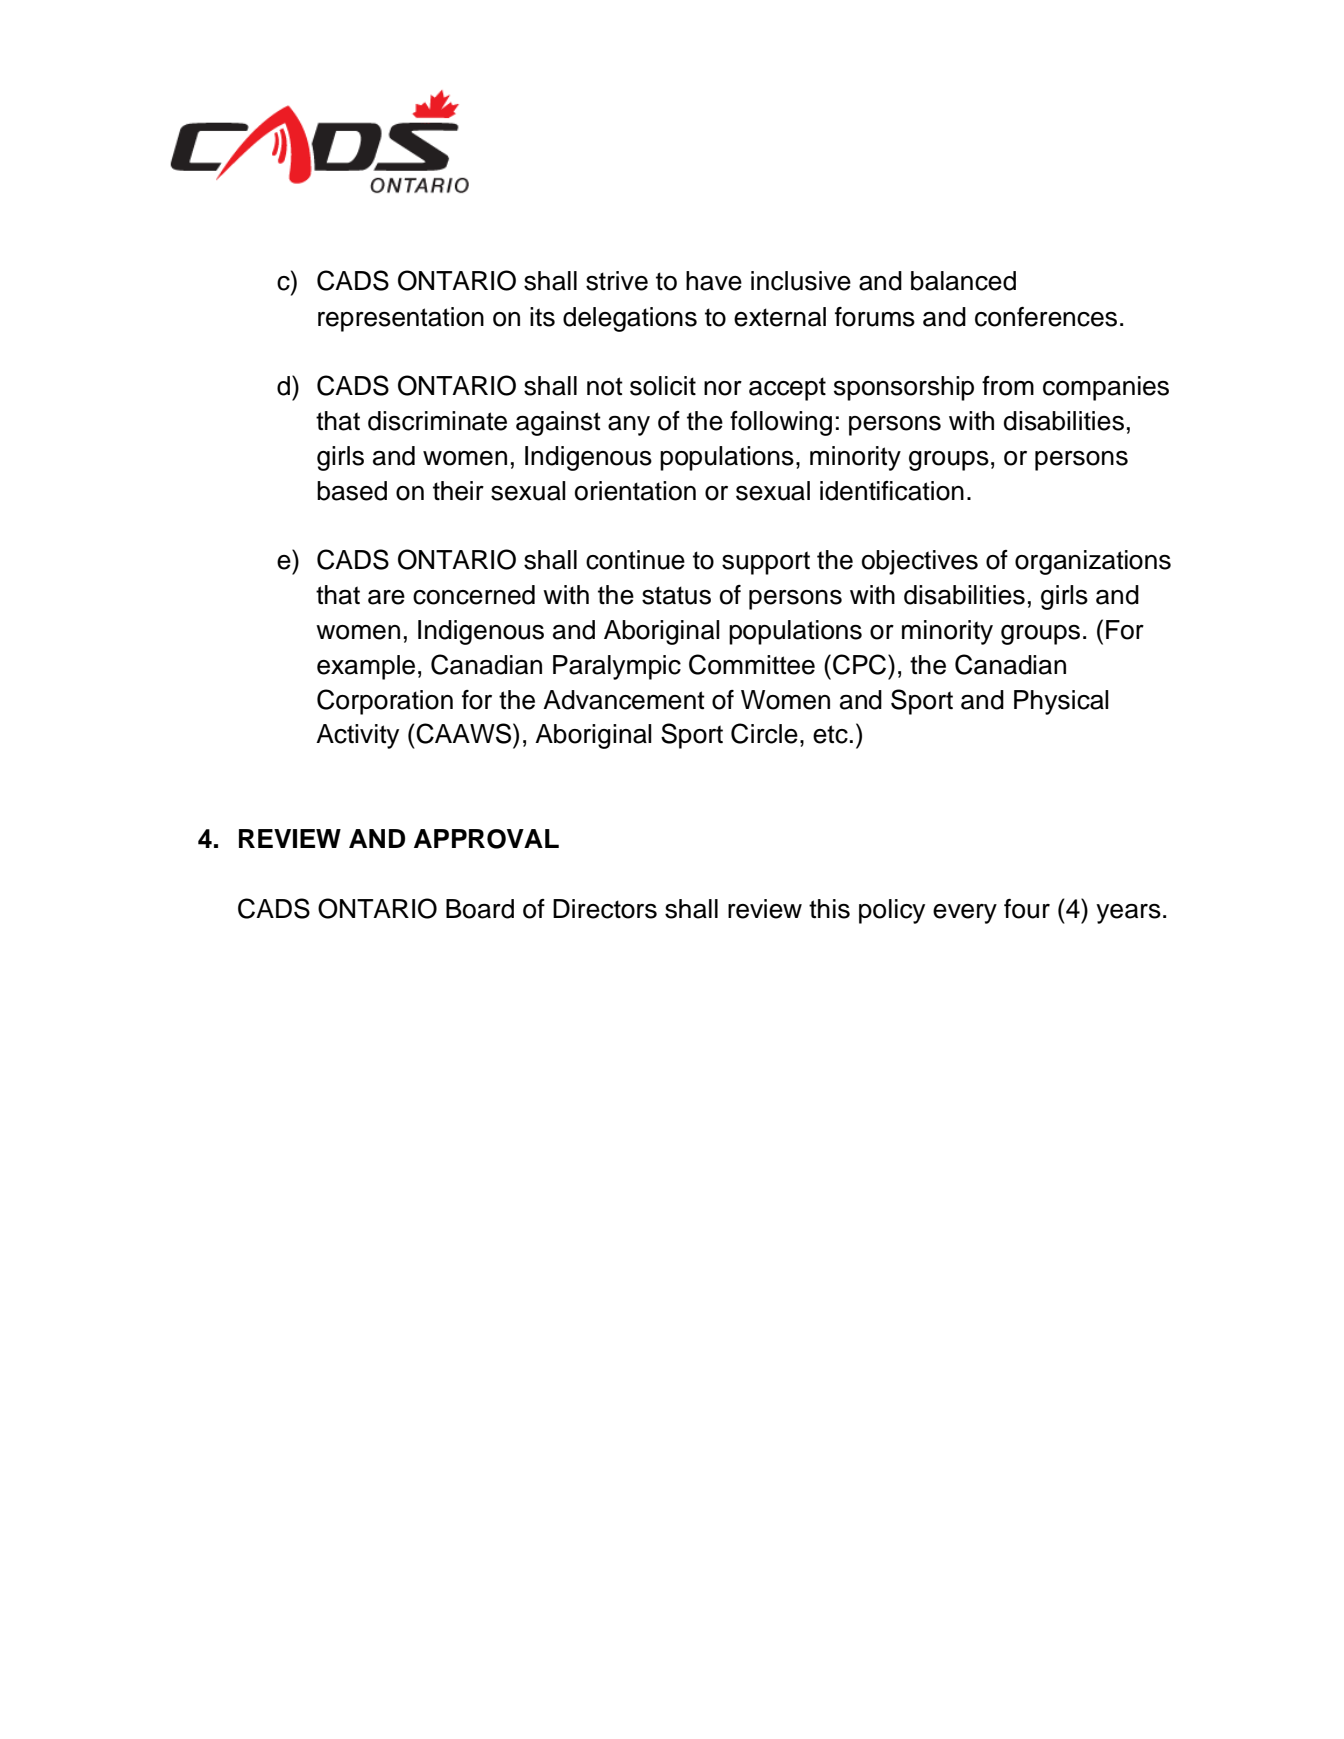 The width and height of the document is (1344, 1739). What do you see at coordinates (829, 909) in the document?
I see `this` at bounding box center [829, 909].
